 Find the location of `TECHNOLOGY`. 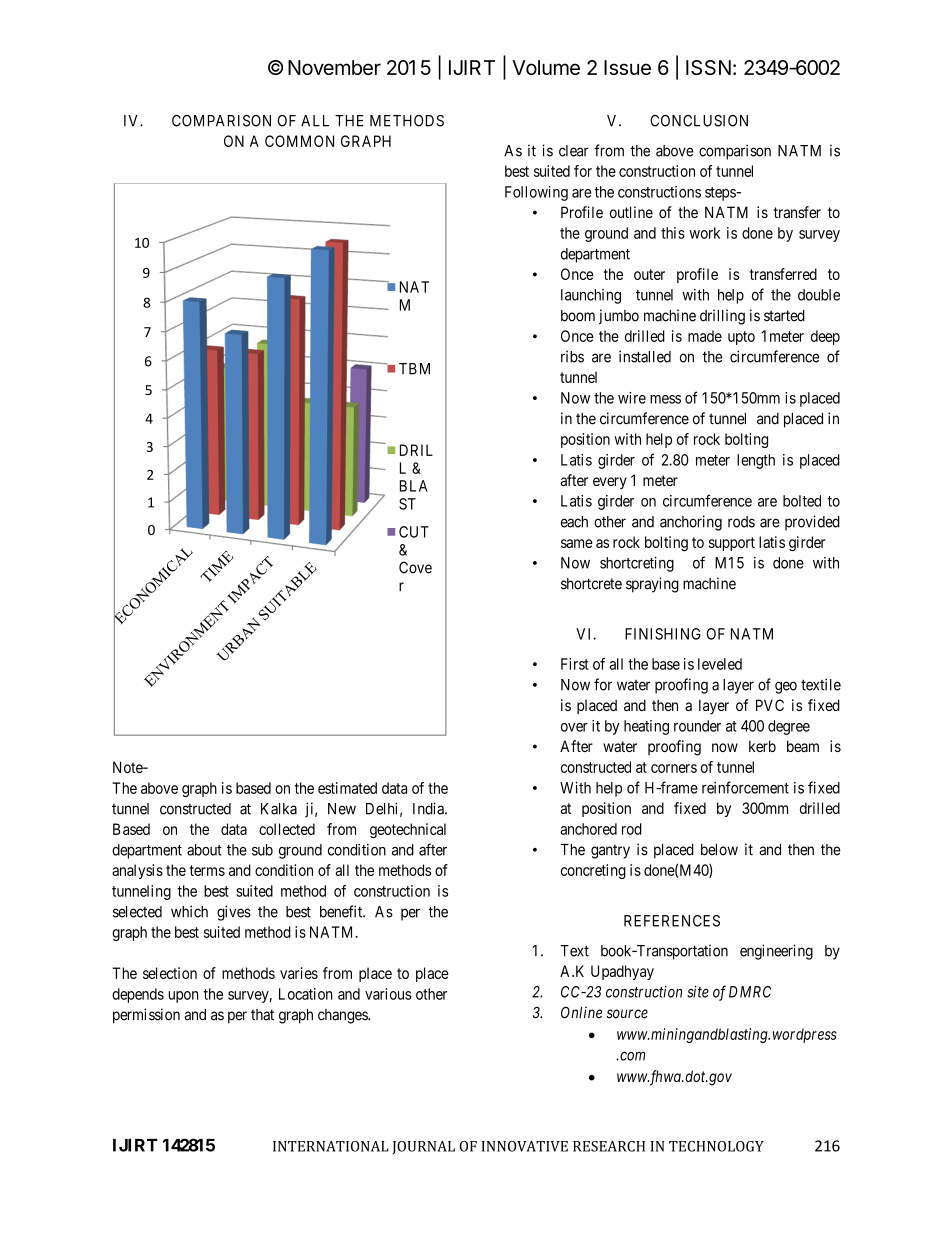

TECHNOLOGY is located at coordinates (716, 1146).
